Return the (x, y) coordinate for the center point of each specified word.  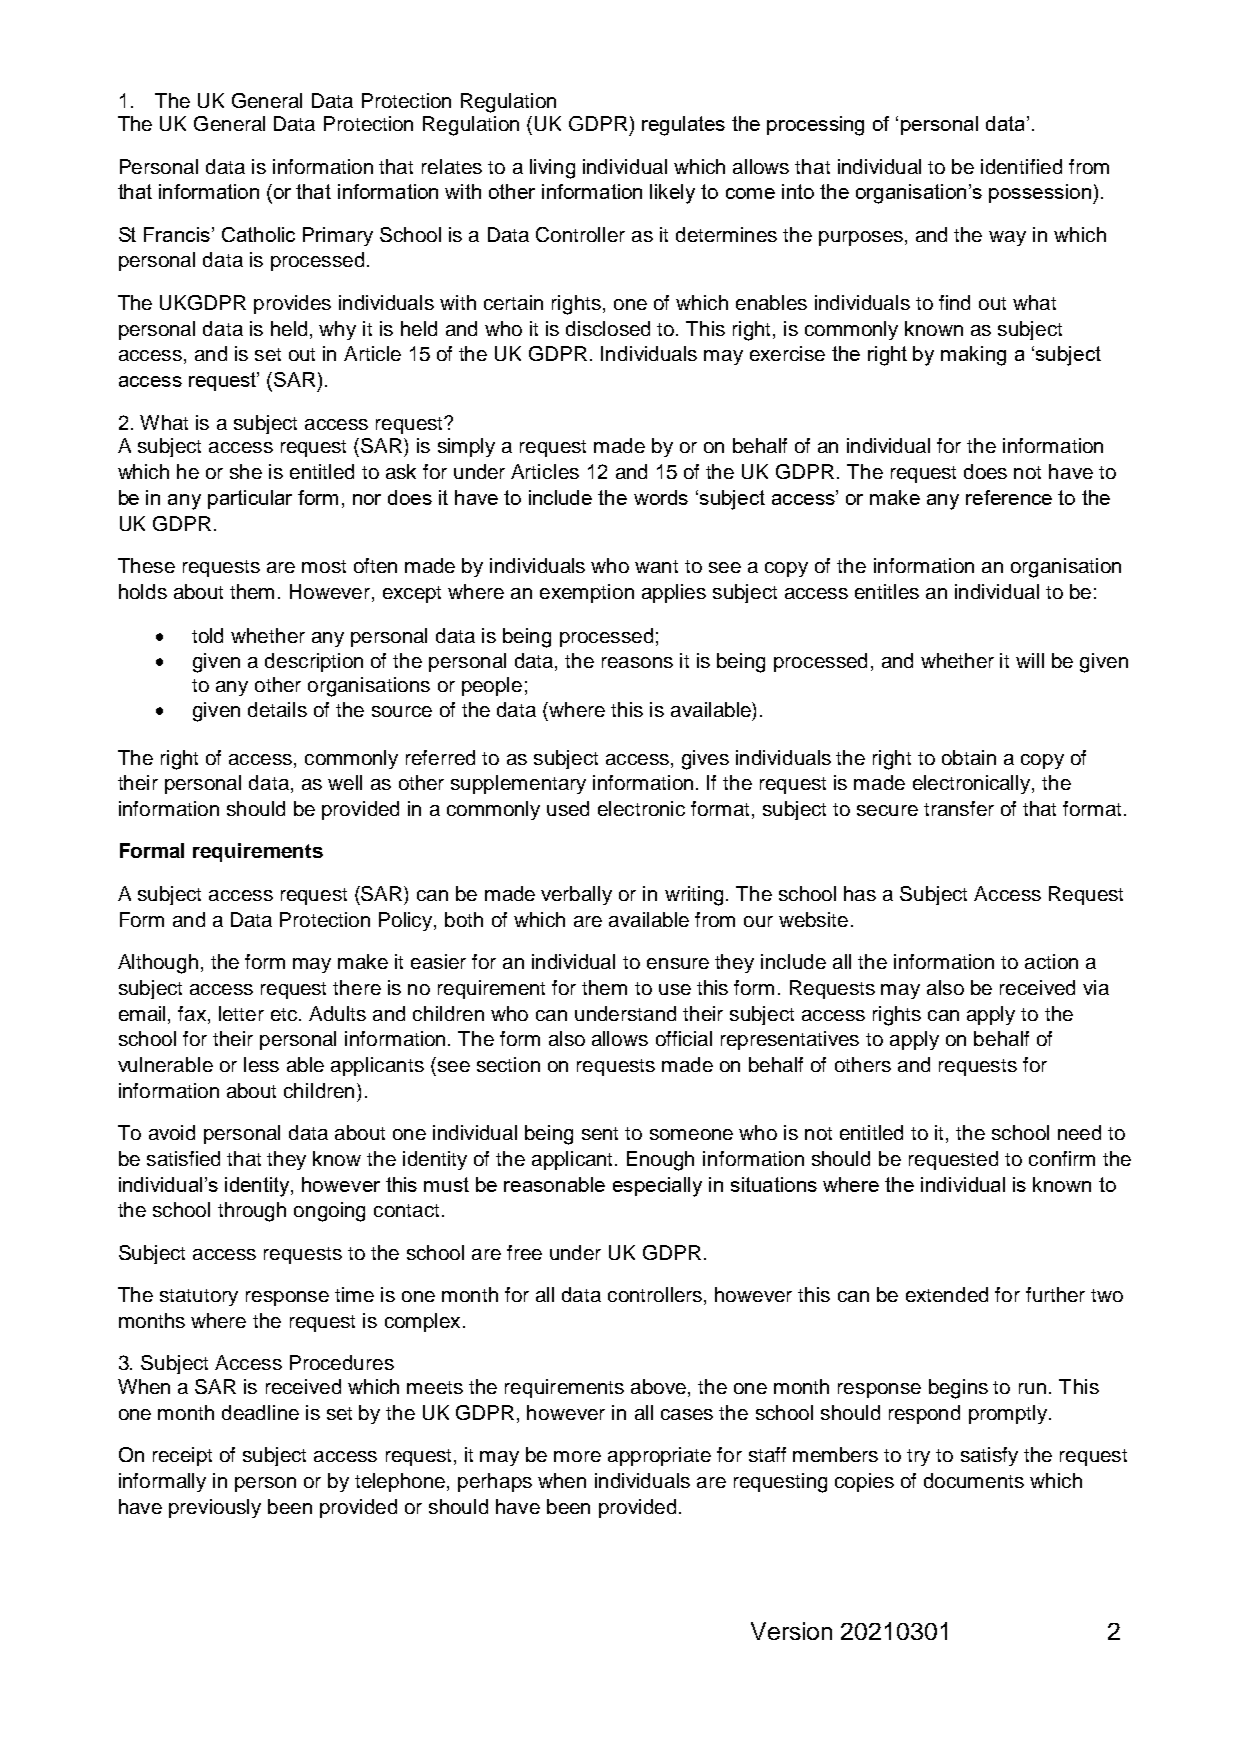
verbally (576, 895)
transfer (959, 808)
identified (1021, 166)
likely (672, 194)
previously (215, 1508)
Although (158, 964)
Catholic (258, 234)
